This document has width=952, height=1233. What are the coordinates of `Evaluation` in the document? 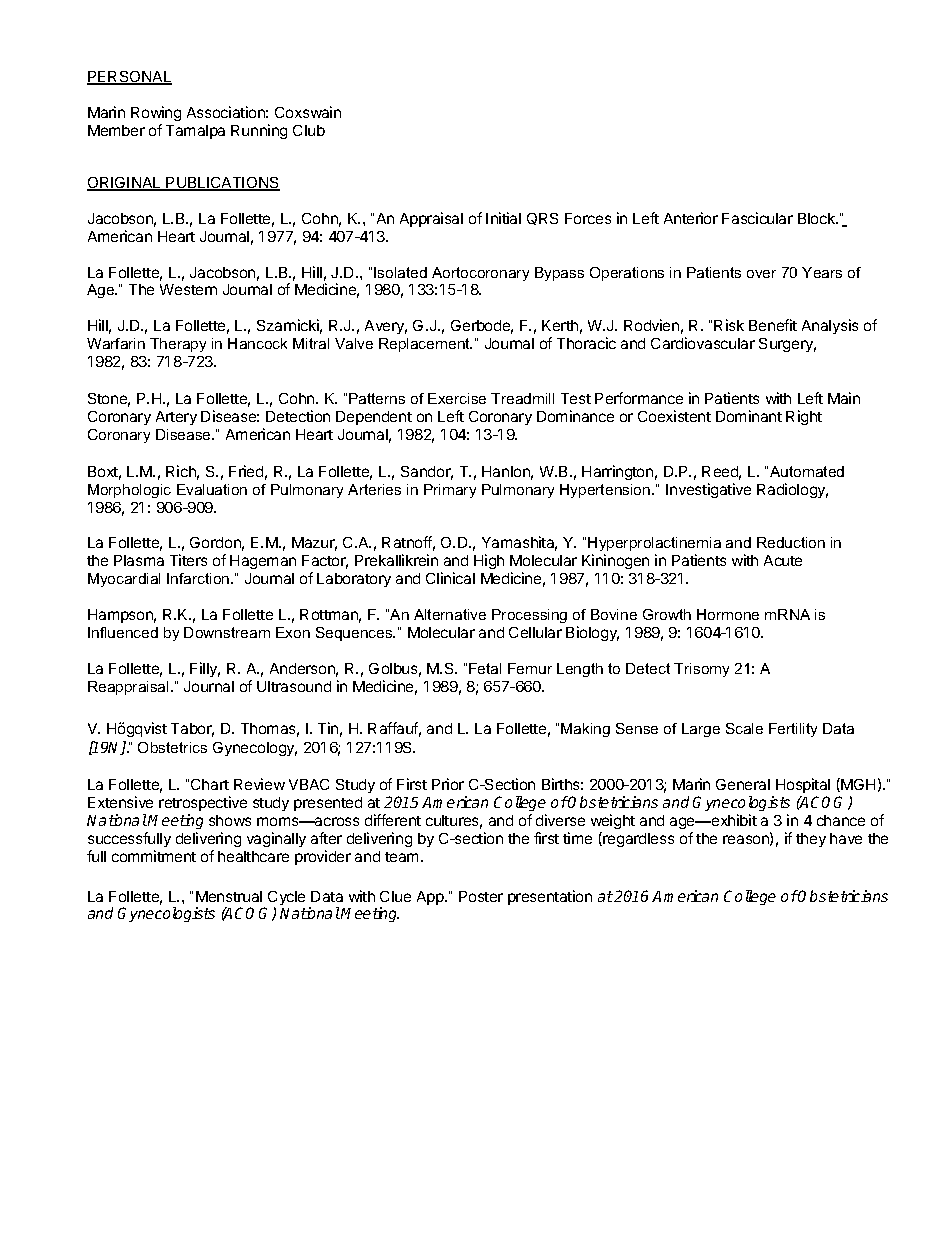 It's located at (212, 489).
